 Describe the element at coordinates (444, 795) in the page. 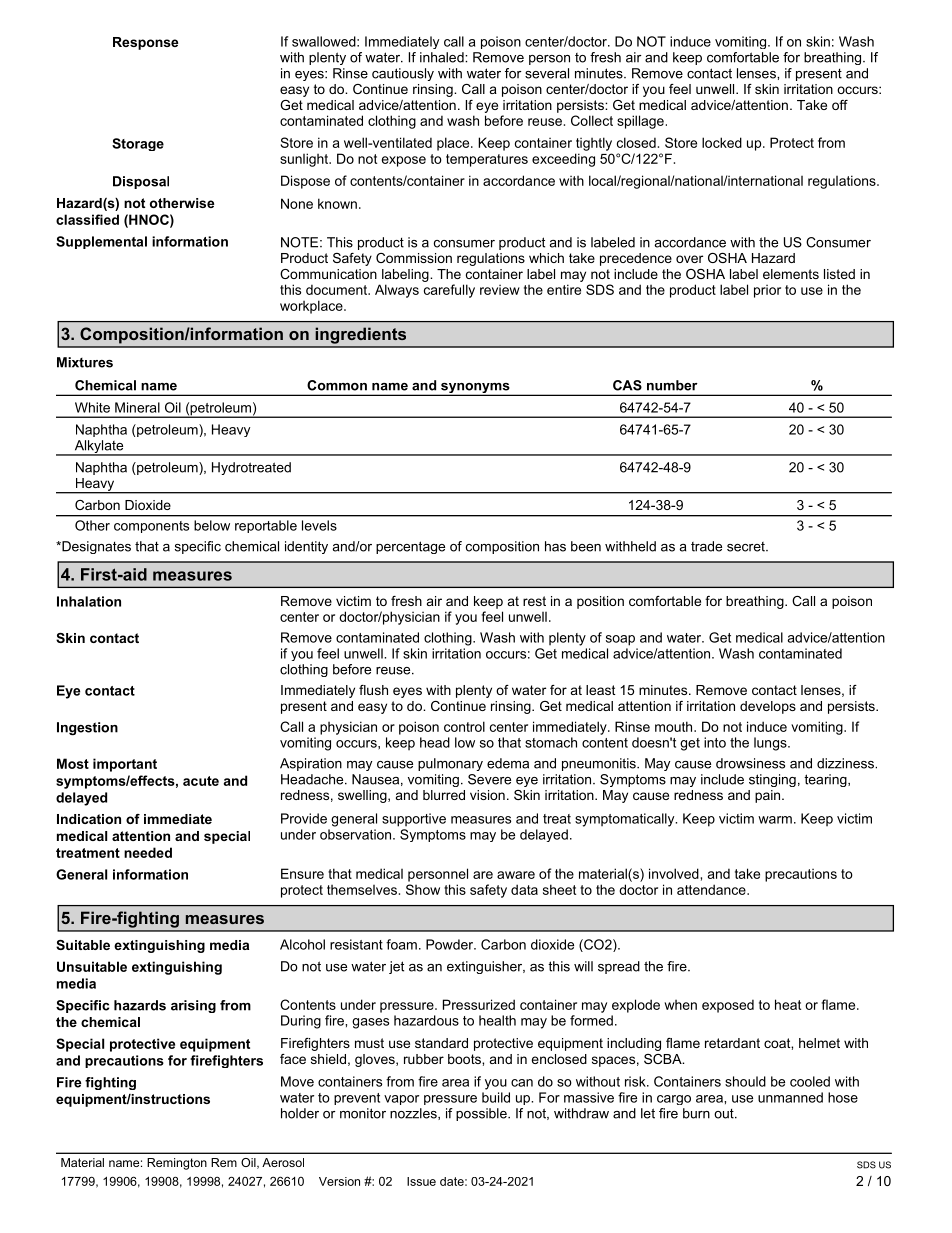

I see `blurred` at that location.
